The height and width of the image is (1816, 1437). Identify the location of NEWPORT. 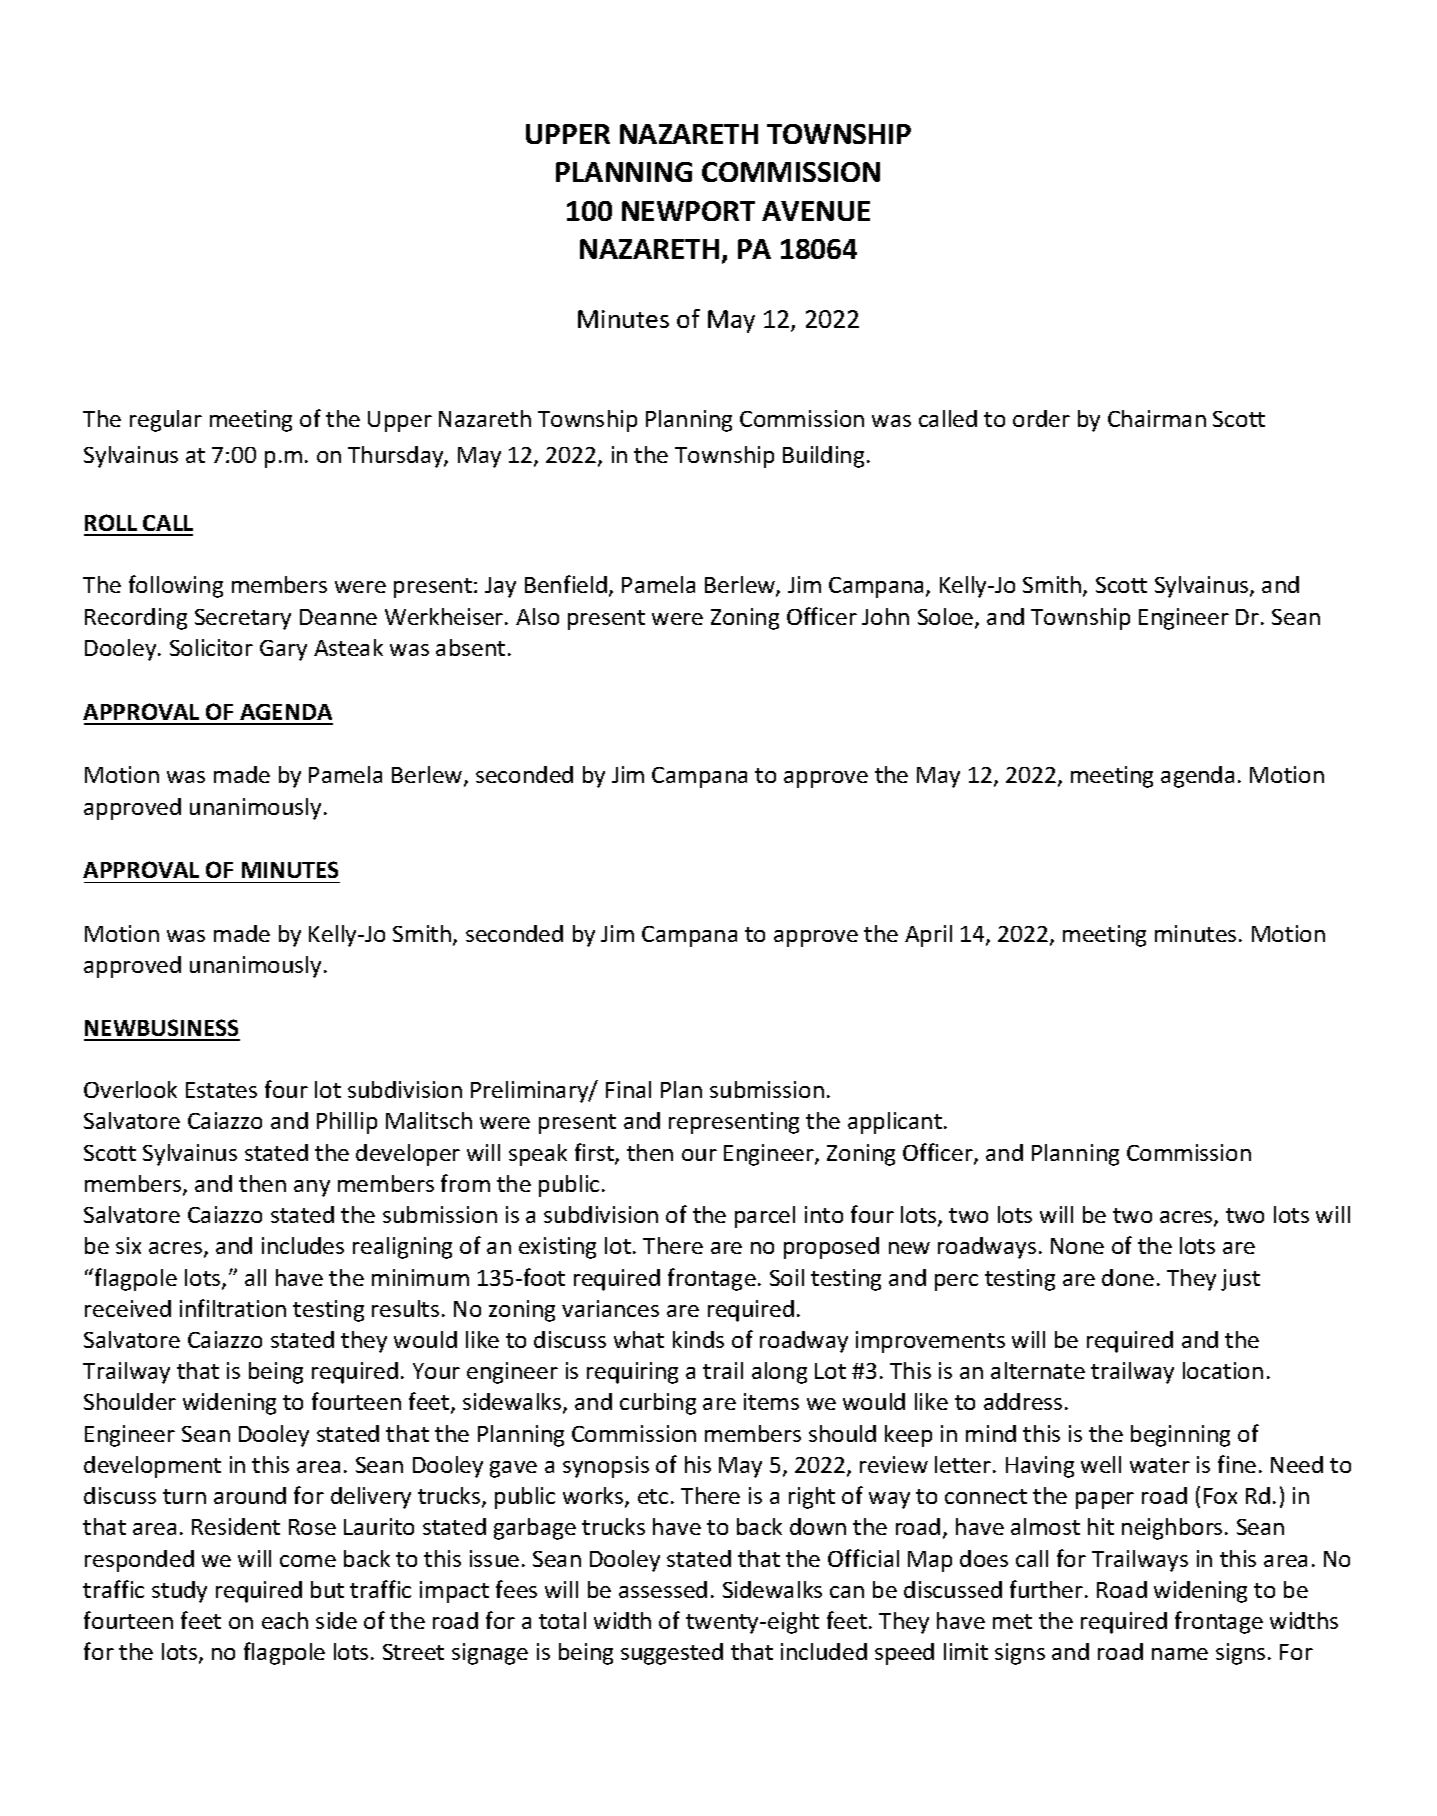
(688, 211).
